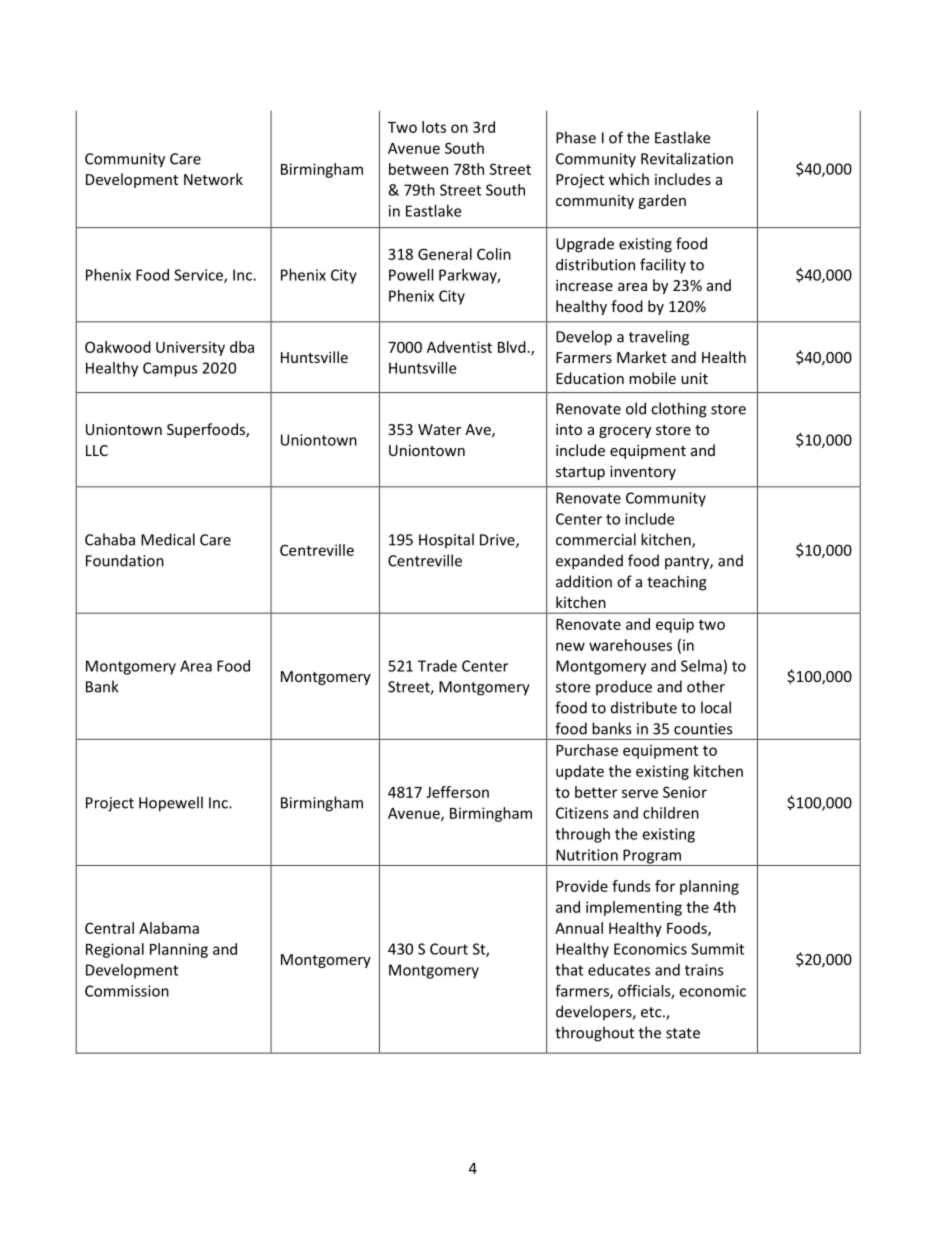 The width and height of the document is (952, 1233). Describe the element at coordinates (449, 949) in the document. I see `Court` at that location.
